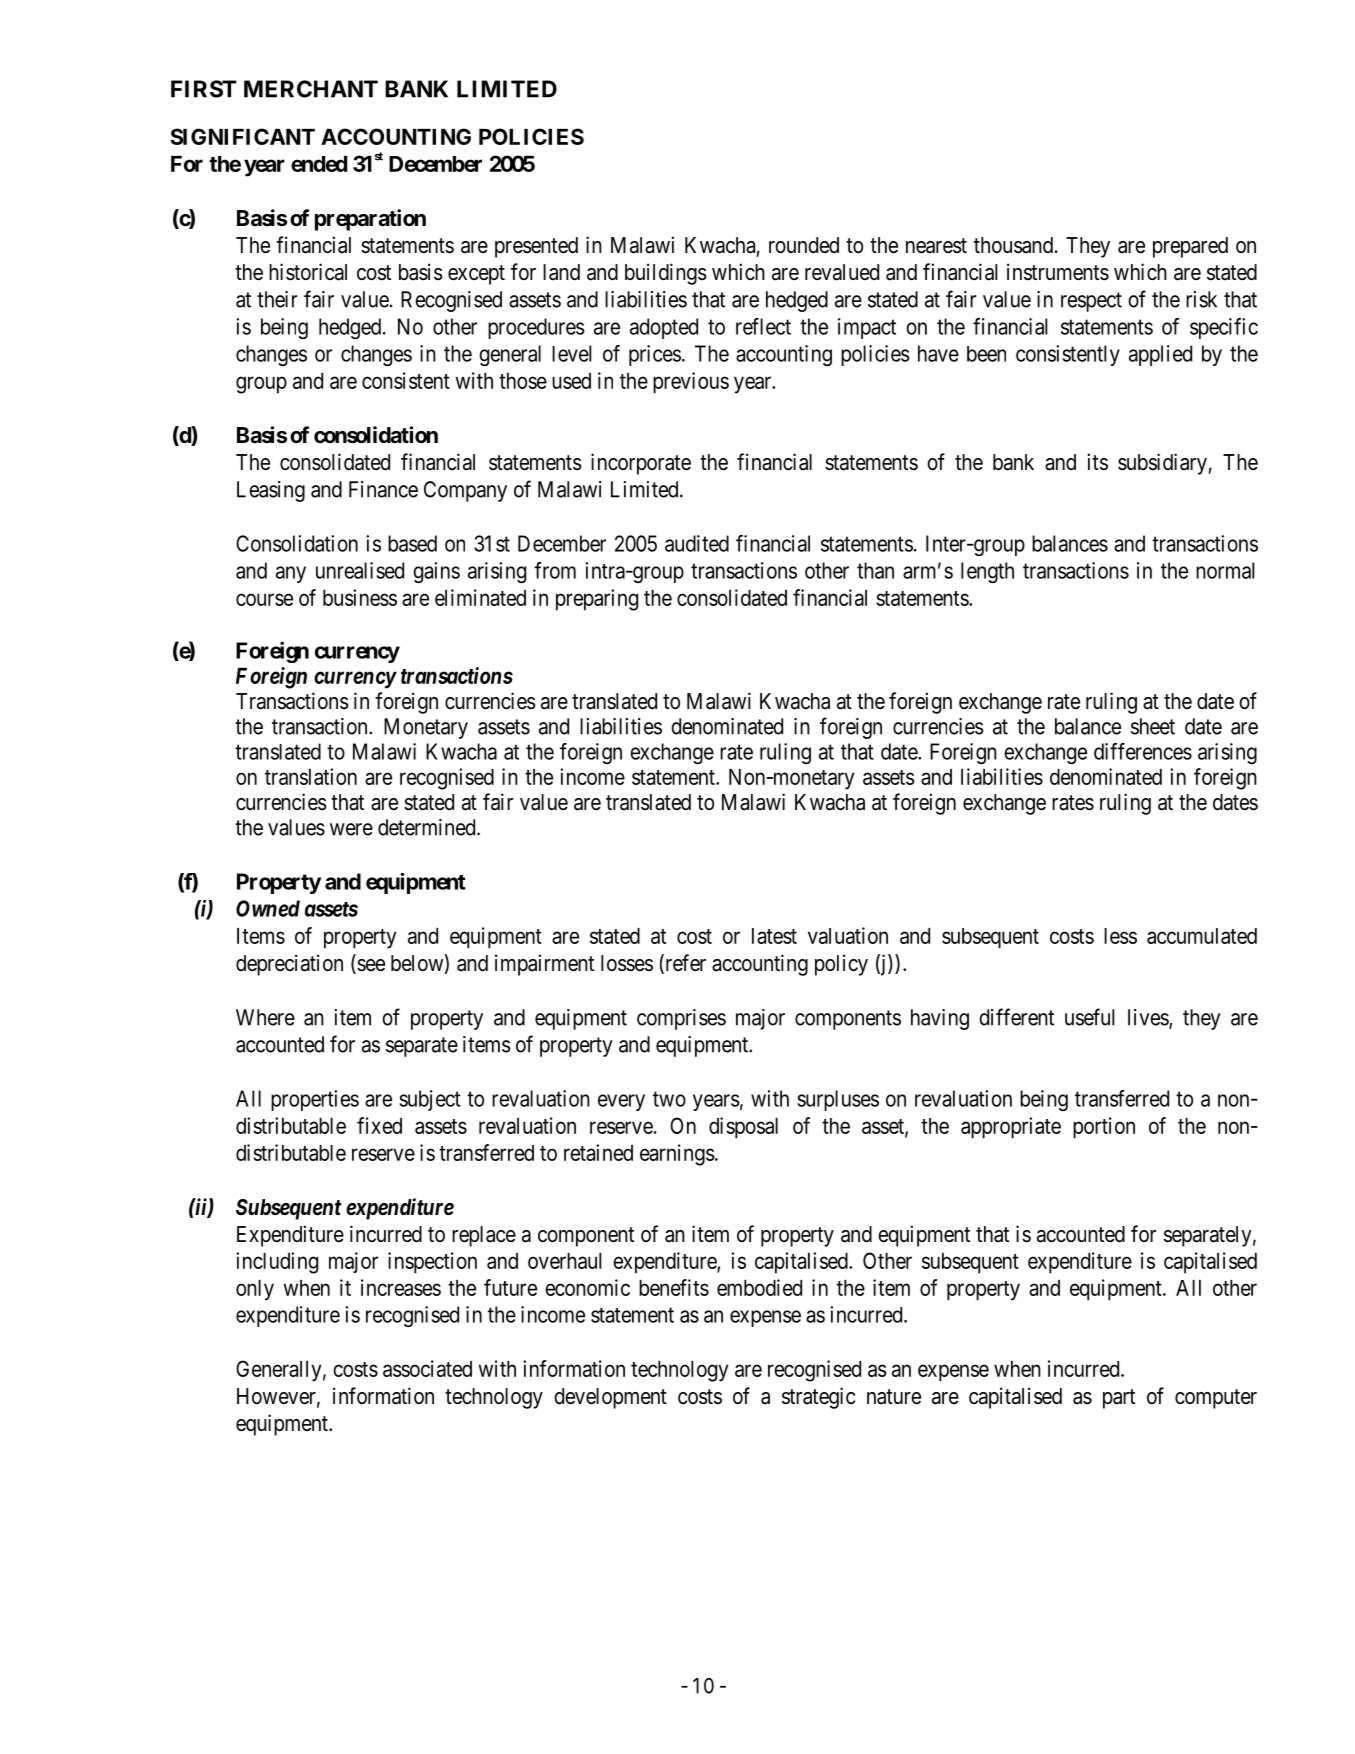 The image size is (1355, 1754). I want to click on rounded, so click(804, 245).
